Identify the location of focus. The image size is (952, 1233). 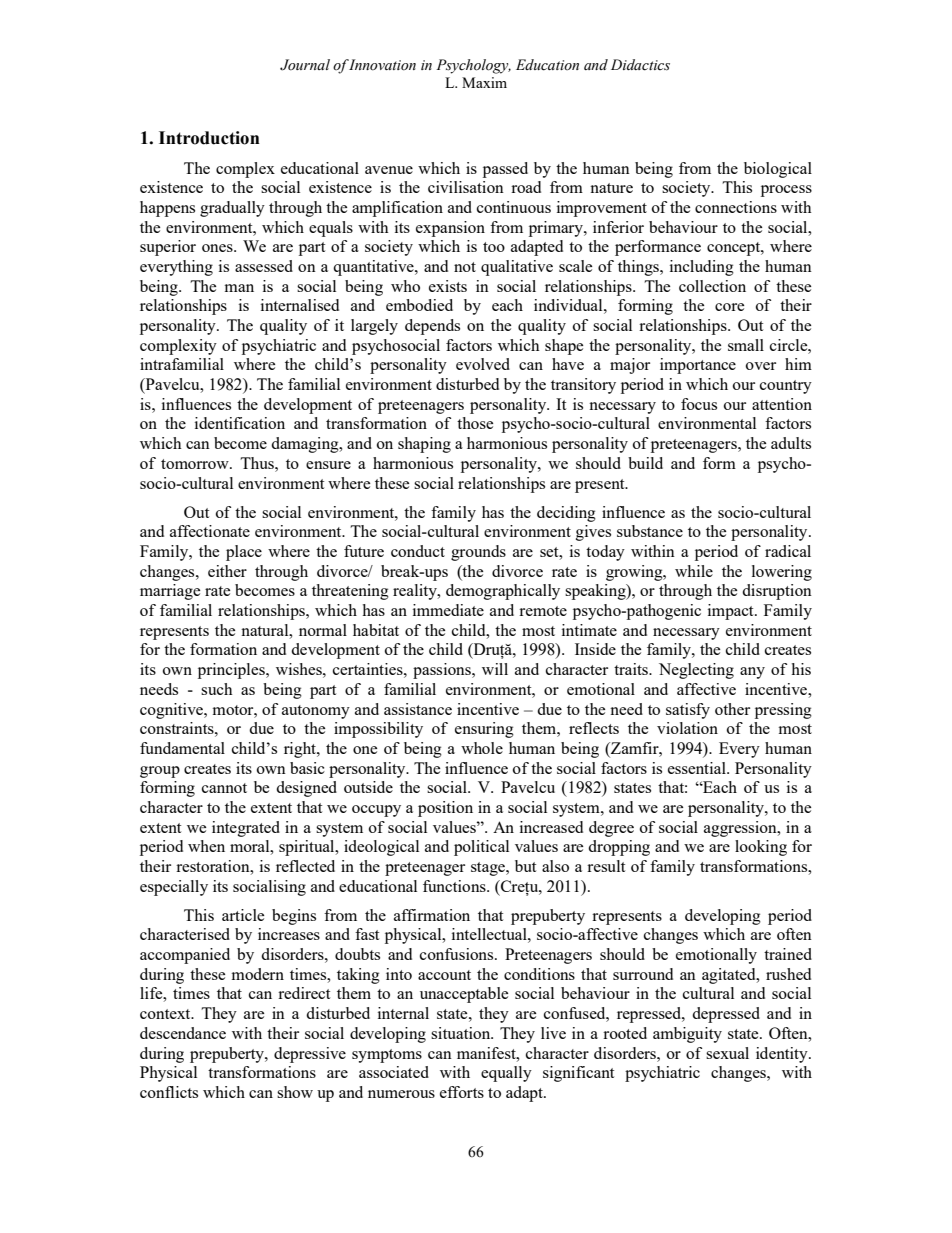
(699, 404).
